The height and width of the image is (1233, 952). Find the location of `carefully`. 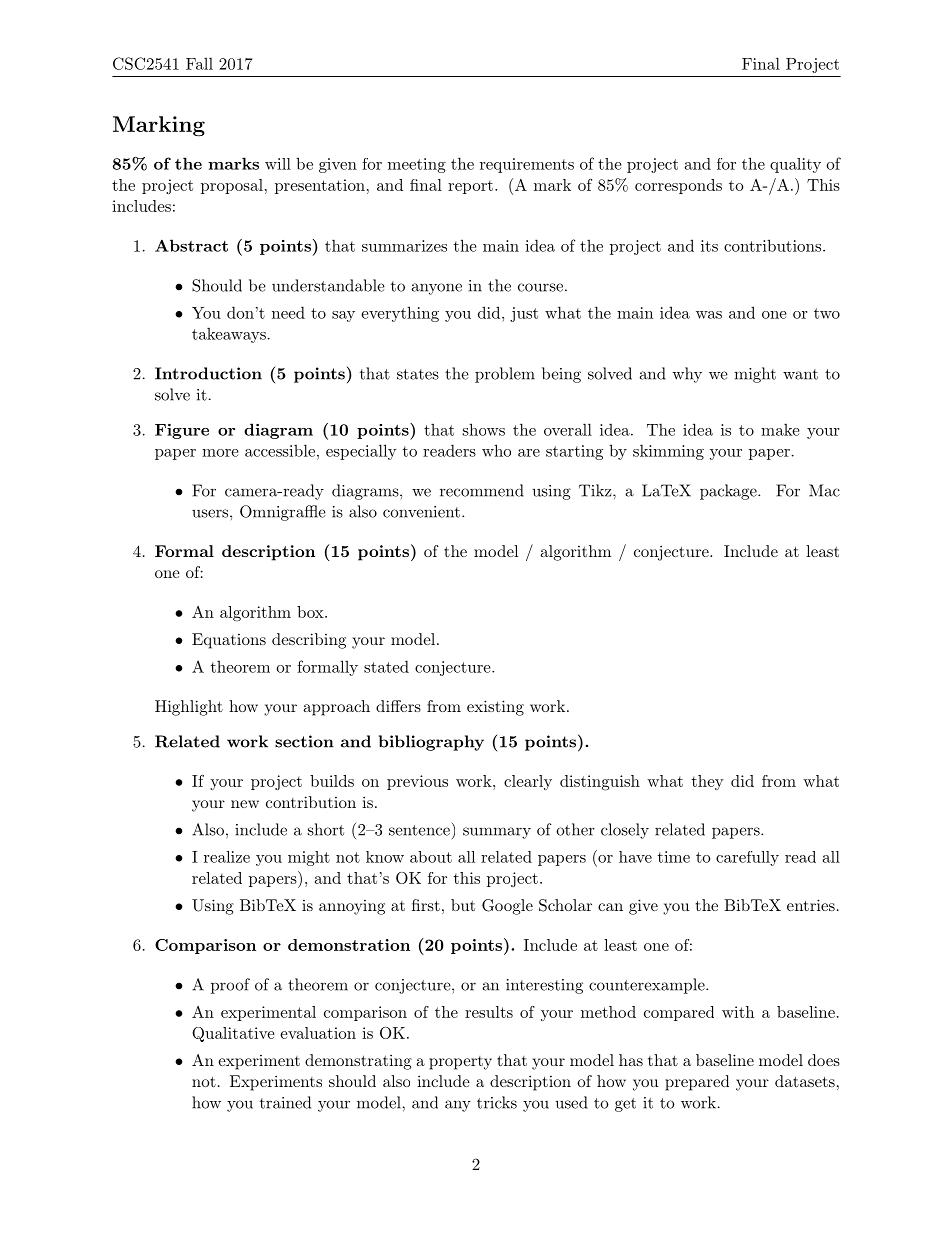

carefully is located at coordinates (747, 858).
